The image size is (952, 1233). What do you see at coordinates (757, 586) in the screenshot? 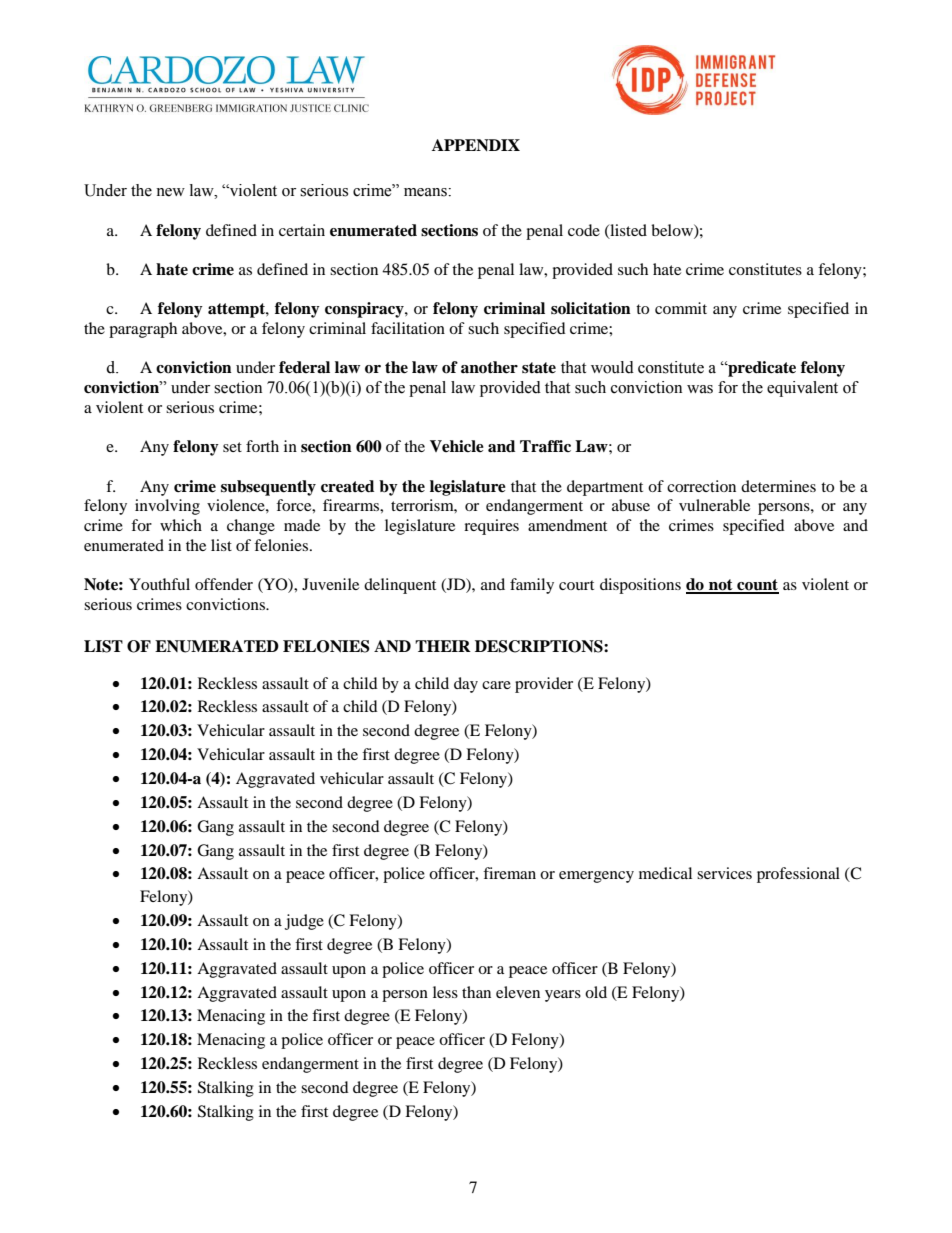
I see `count` at bounding box center [757, 586].
